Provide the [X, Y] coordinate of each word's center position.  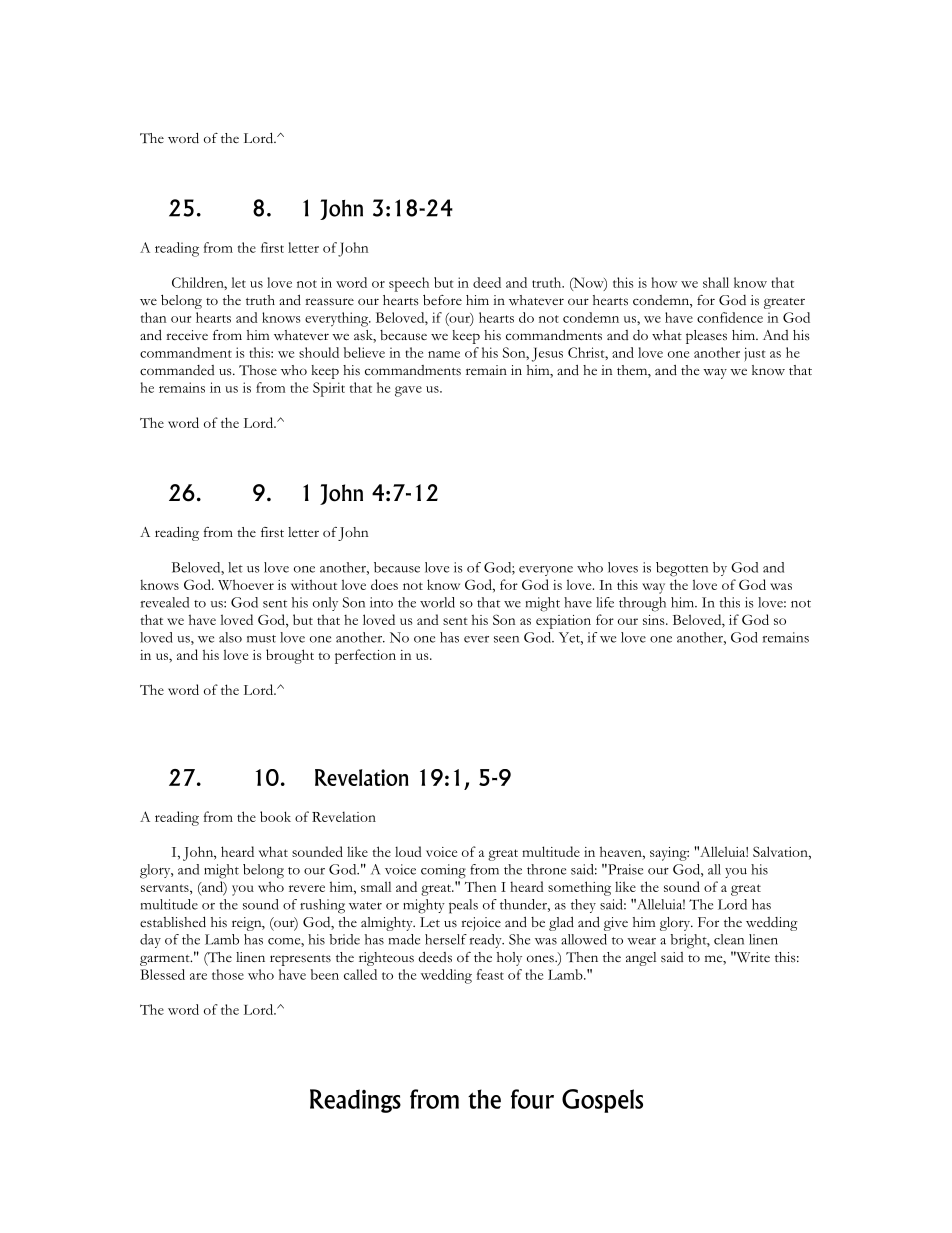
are [198, 976]
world [437, 602]
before [442, 300]
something [579, 888]
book [275, 816]
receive [187, 335]
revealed [164, 602]
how [664, 282]
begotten [682, 569]
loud [408, 851]
